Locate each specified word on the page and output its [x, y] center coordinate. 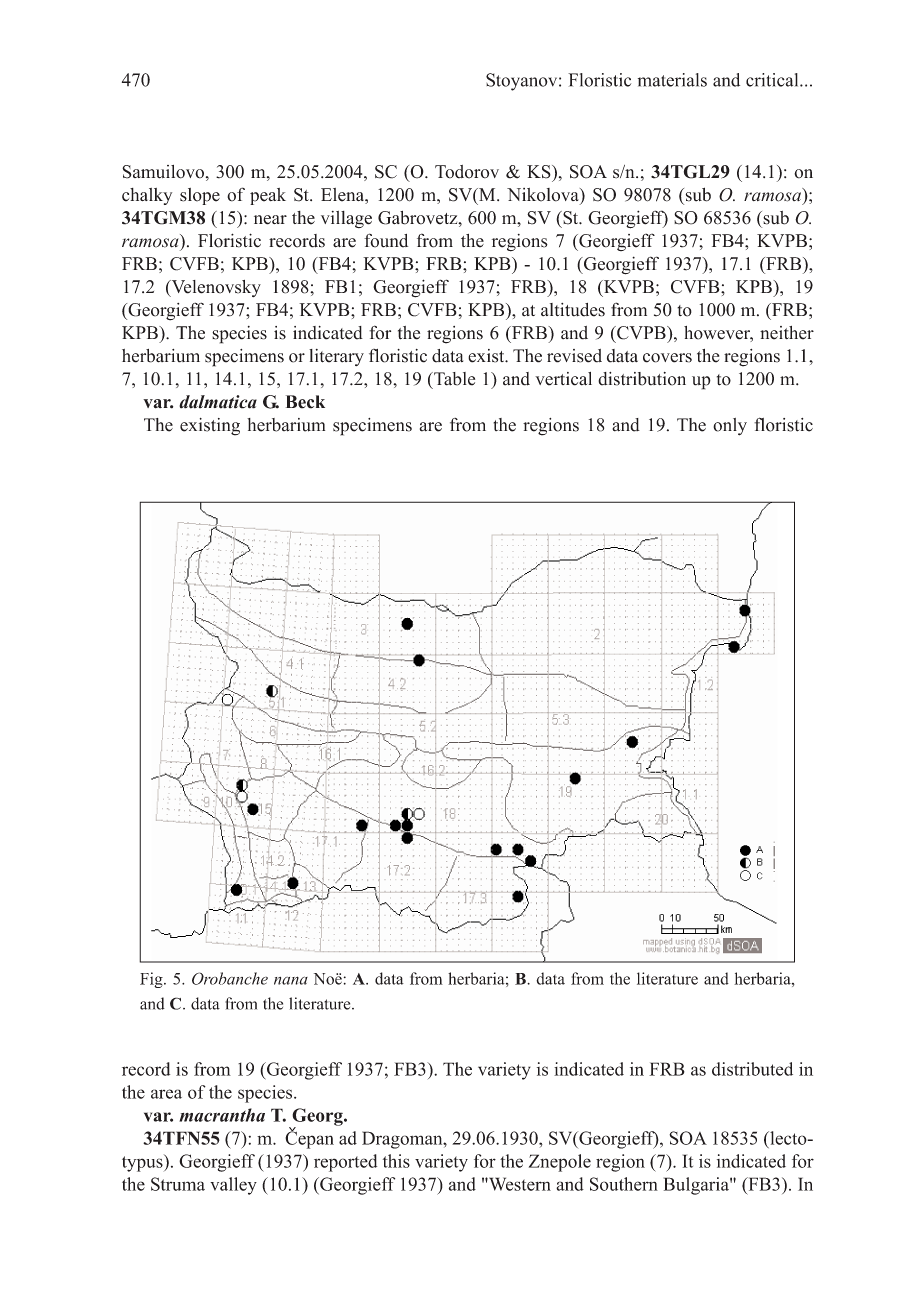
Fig [152, 980]
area [166, 1094]
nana [291, 980]
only [730, 427]
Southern [624, 1184]
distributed [752, 1069]
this [396, 1161]
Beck [305, 402]
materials [672, 80]
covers [667, 358]
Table [453, 379]
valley [233, 1186]
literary [336, 357]
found [386, 240]
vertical [563, 379]
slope [200, 196]
